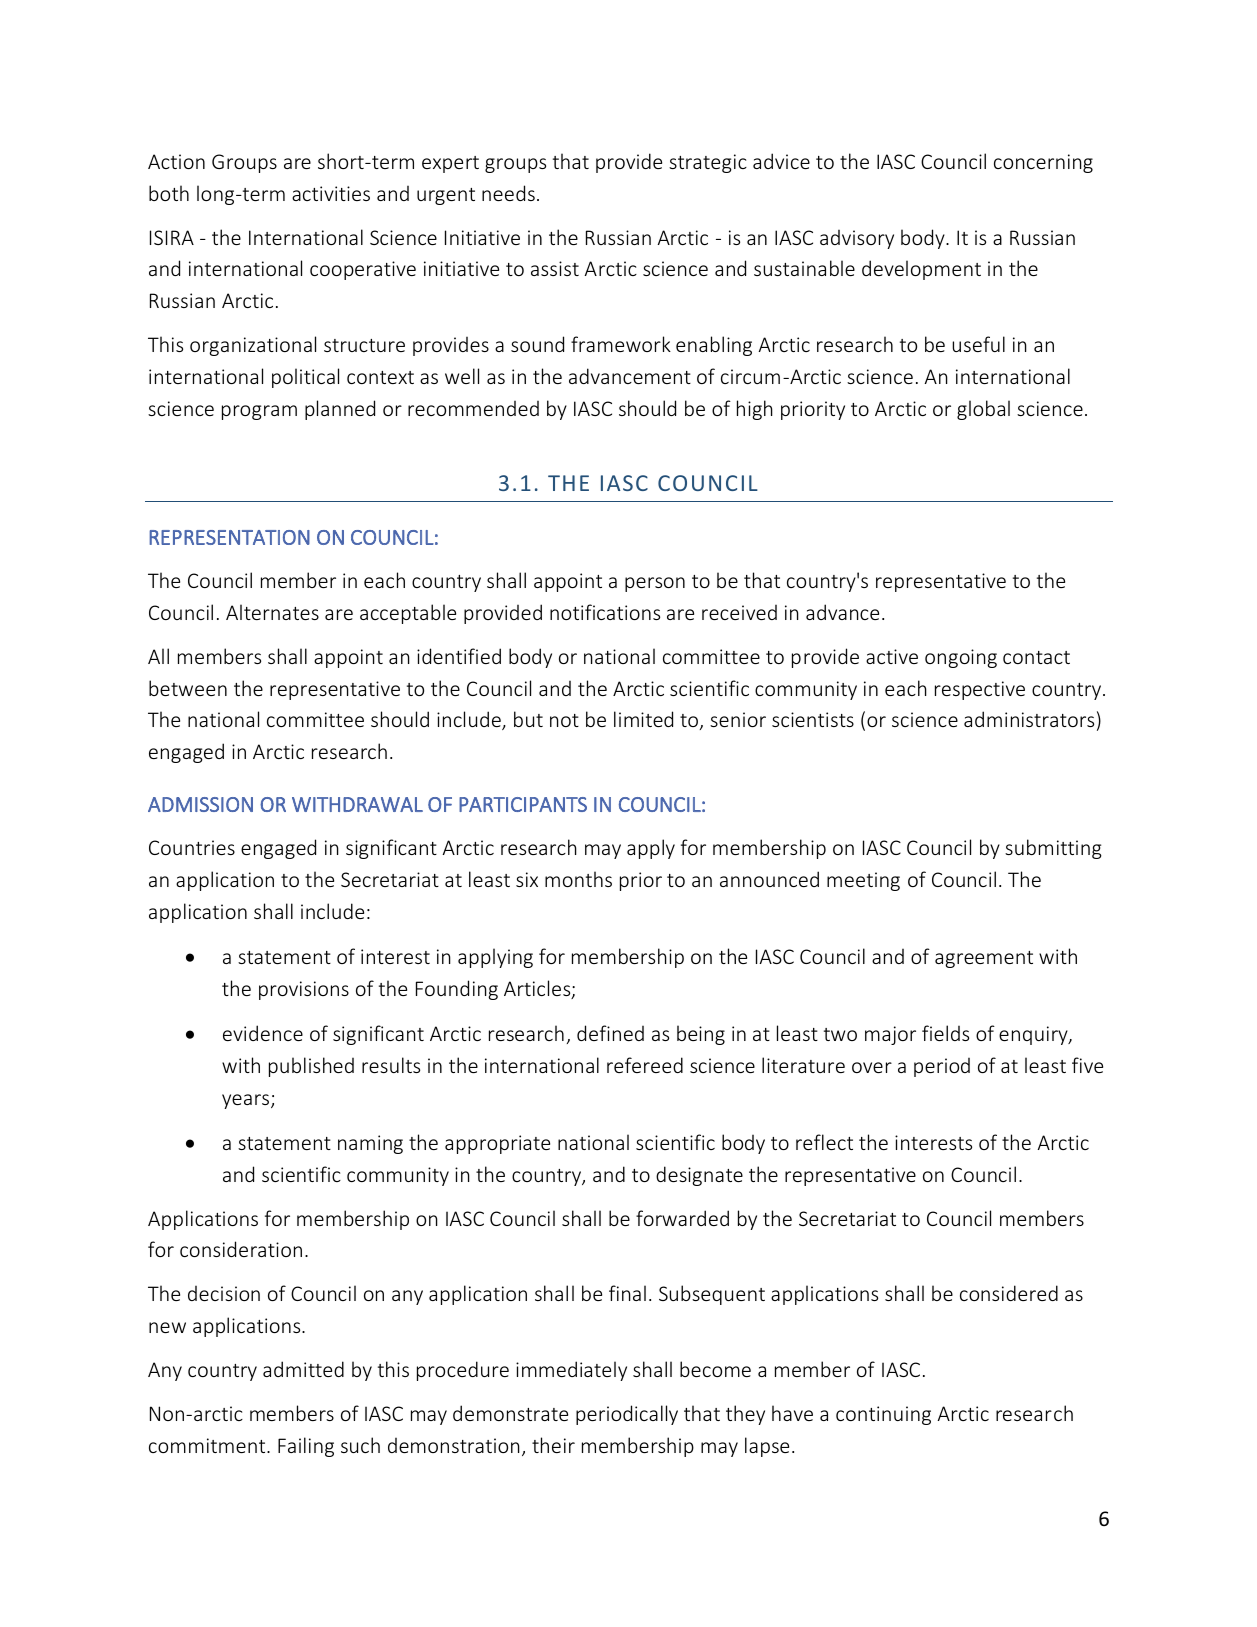 The image size is (1257, 1627). I want to click on fields, so click(945, 1033).
